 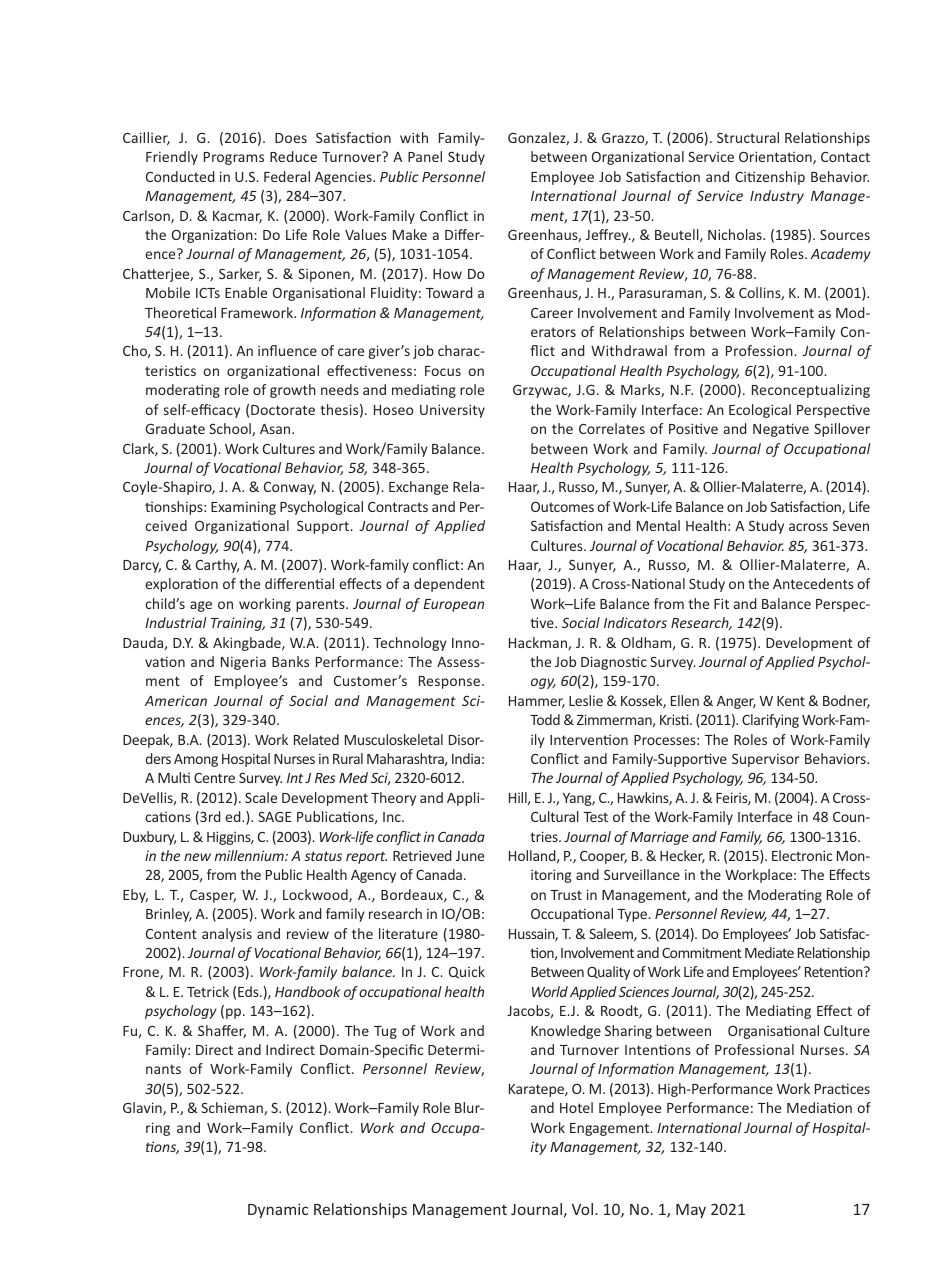 I want to click on Panel, so click(x=425, y=156).
